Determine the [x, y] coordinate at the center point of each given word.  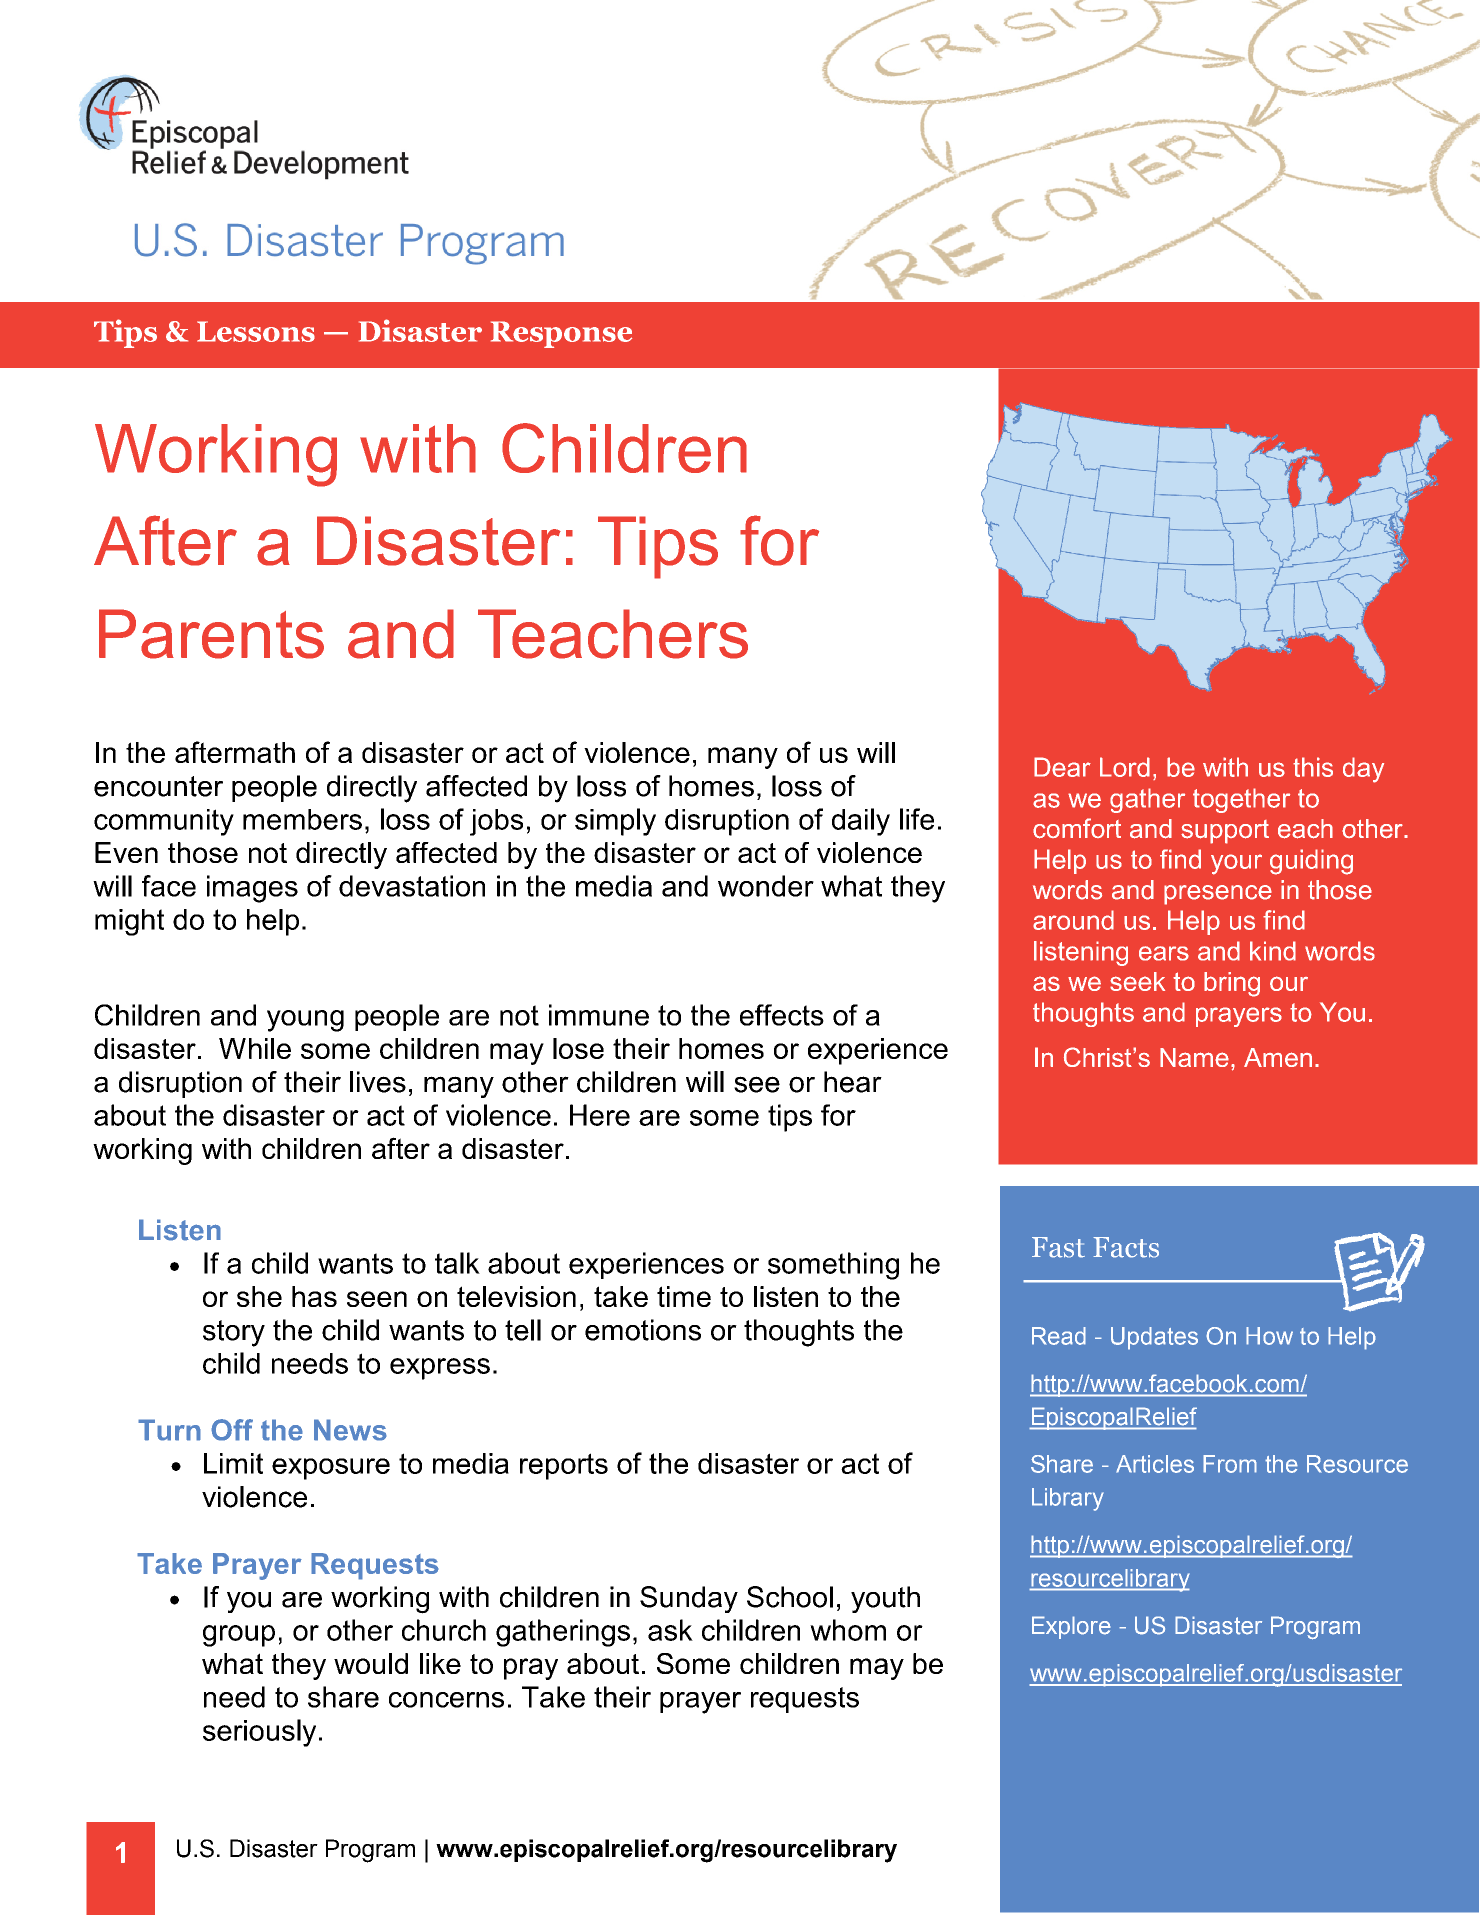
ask [670, 1630]
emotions [643, 1330]
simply [615, 822]
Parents [211, 634]
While [255, 1048]
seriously [259, 1733]
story [234, 1333]
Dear [1062, 767]
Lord [1125, 767]
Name [1194, 1057]
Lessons [256, 331]
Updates [1154, 1338]
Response [561, 334]
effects [782, 1015]
